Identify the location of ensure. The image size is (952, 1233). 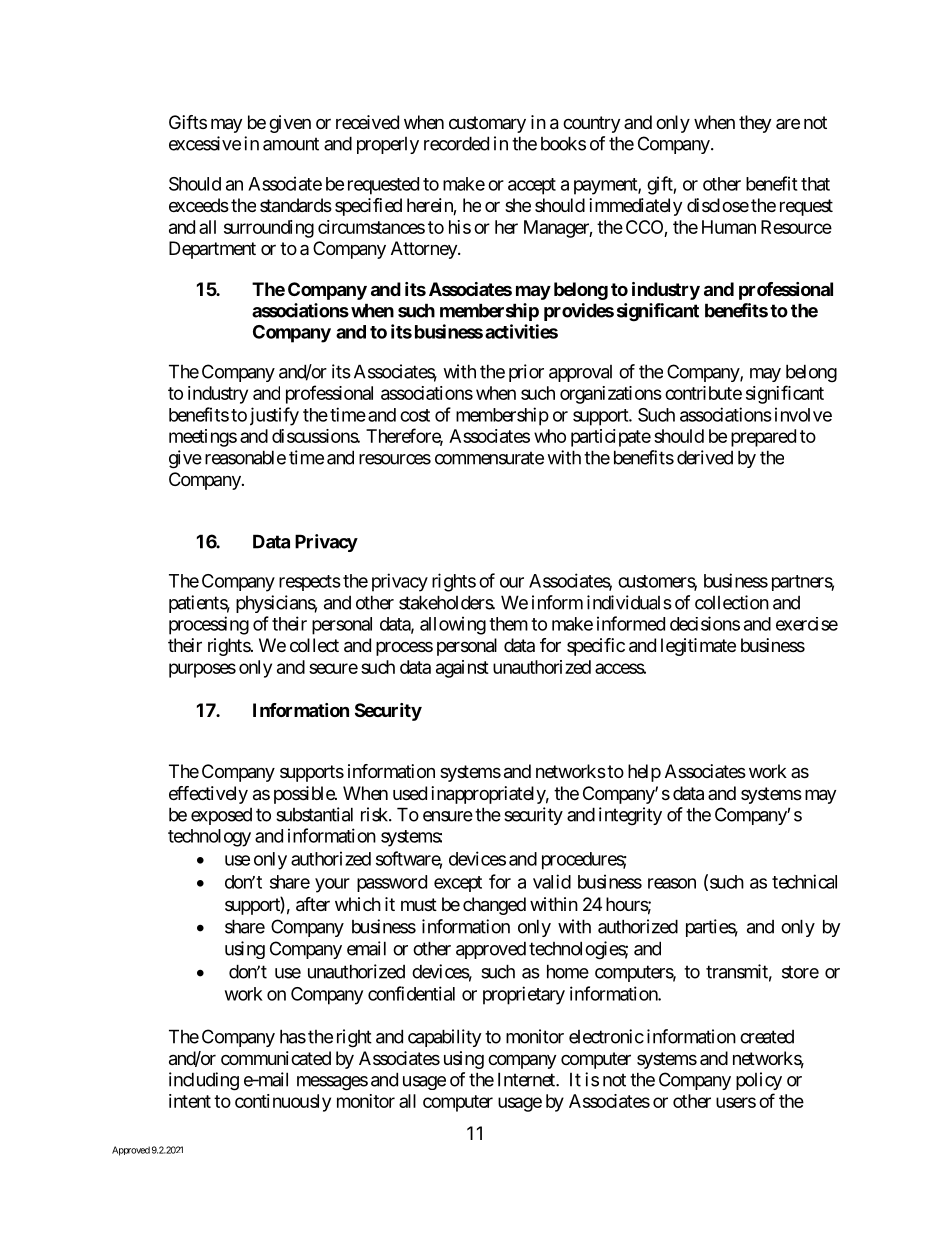
(448, 816).
